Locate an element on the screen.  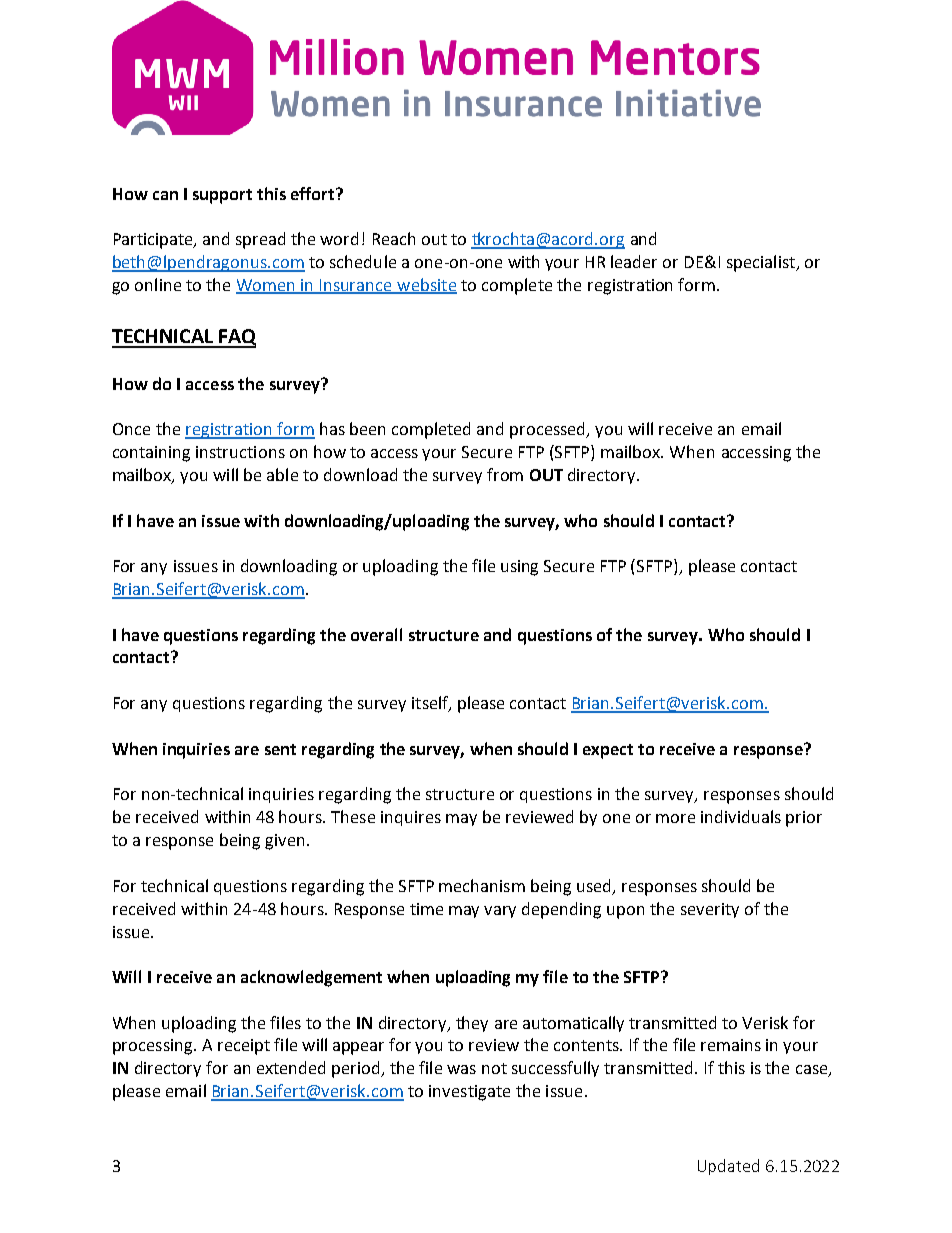
Reach is located at coordinates (394, 238).
